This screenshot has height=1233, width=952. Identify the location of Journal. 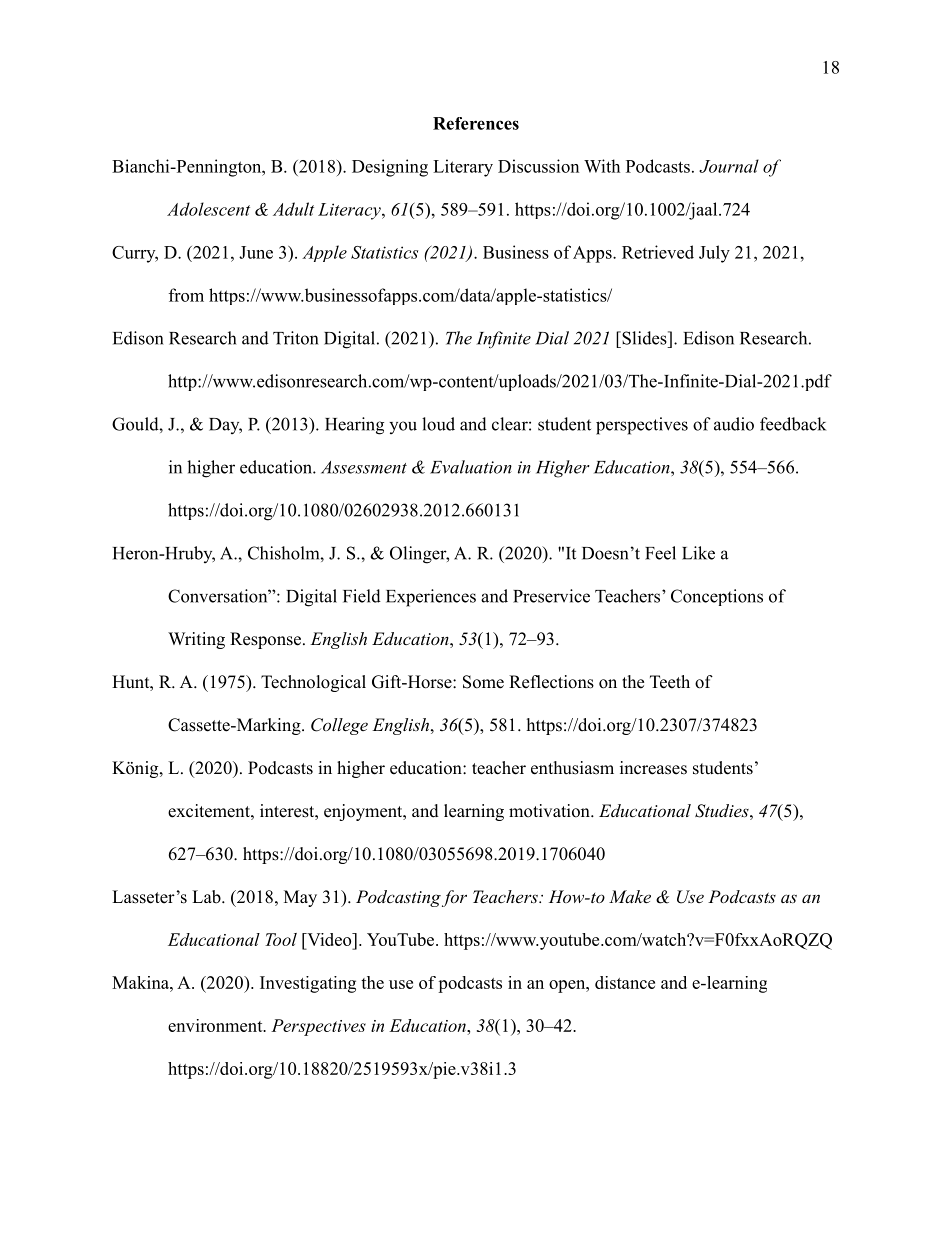
(729, 166).
